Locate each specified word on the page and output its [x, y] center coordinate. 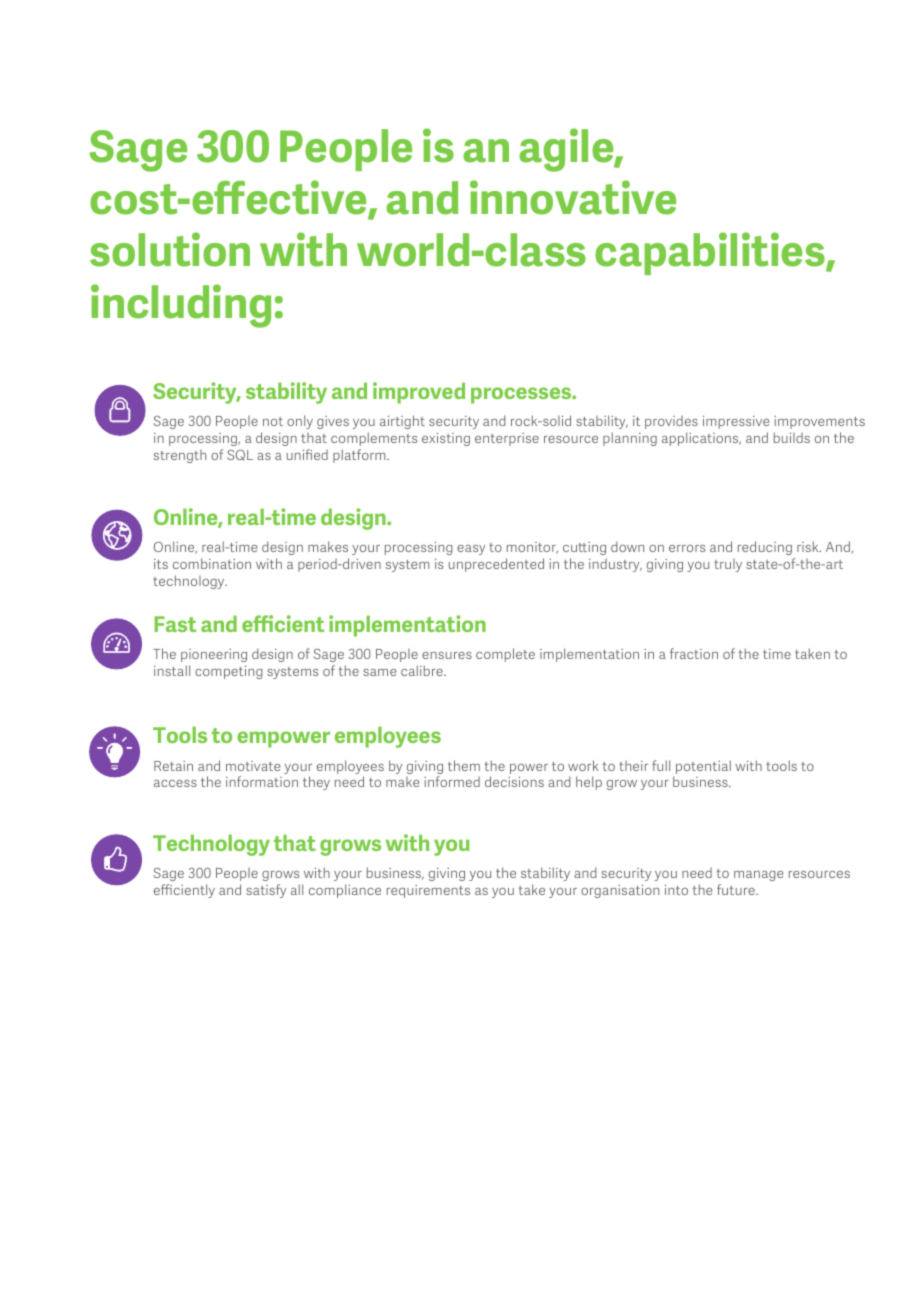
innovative [573, 197]
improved [419, 393]
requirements [428, 891]
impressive [736, 422]
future [737, 889]
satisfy [266, 891]
